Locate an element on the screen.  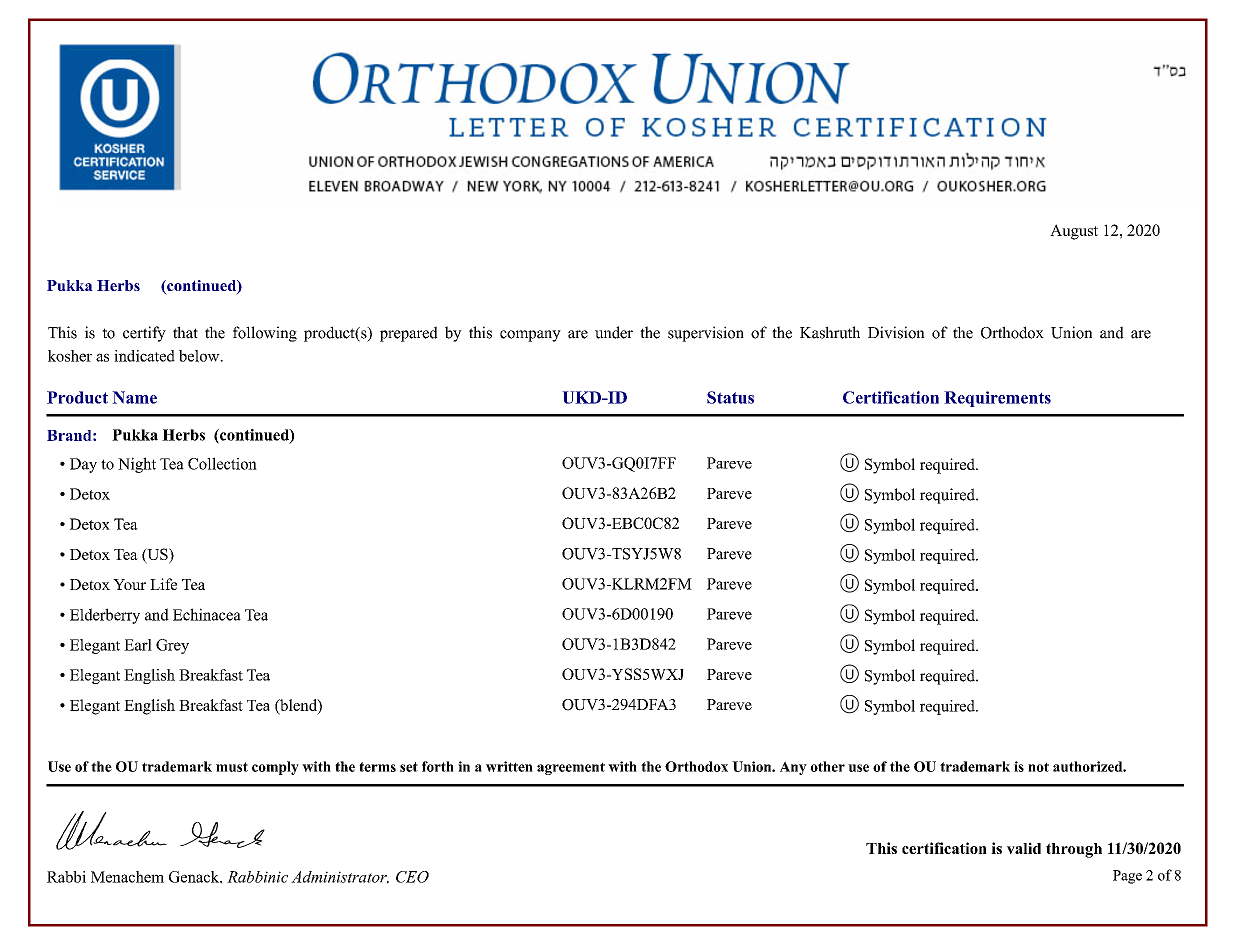
not is located at coordinates (1038, 767).
